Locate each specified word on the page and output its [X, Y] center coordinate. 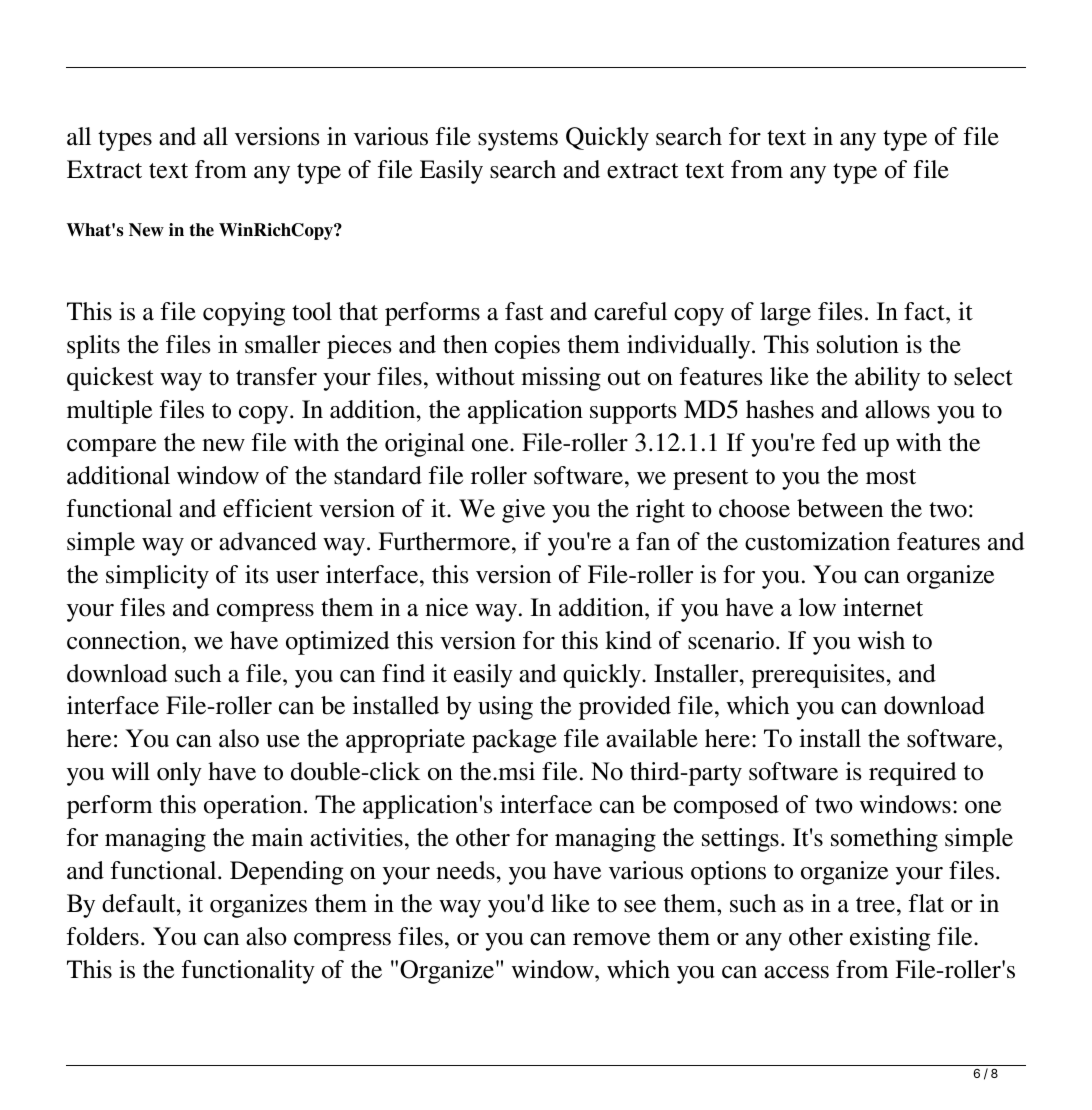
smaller [282, 344]
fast [524, 311]
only [179, 774]
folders [103, 936]
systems [518, 140]
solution [858, 344]
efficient [268, 508]
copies [527, 347]
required [912, 774]
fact [925, 311]
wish [881, 640]
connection [125, 640]
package [514, 741]
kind [628, 640]
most [891, 477]
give [523, 511]
